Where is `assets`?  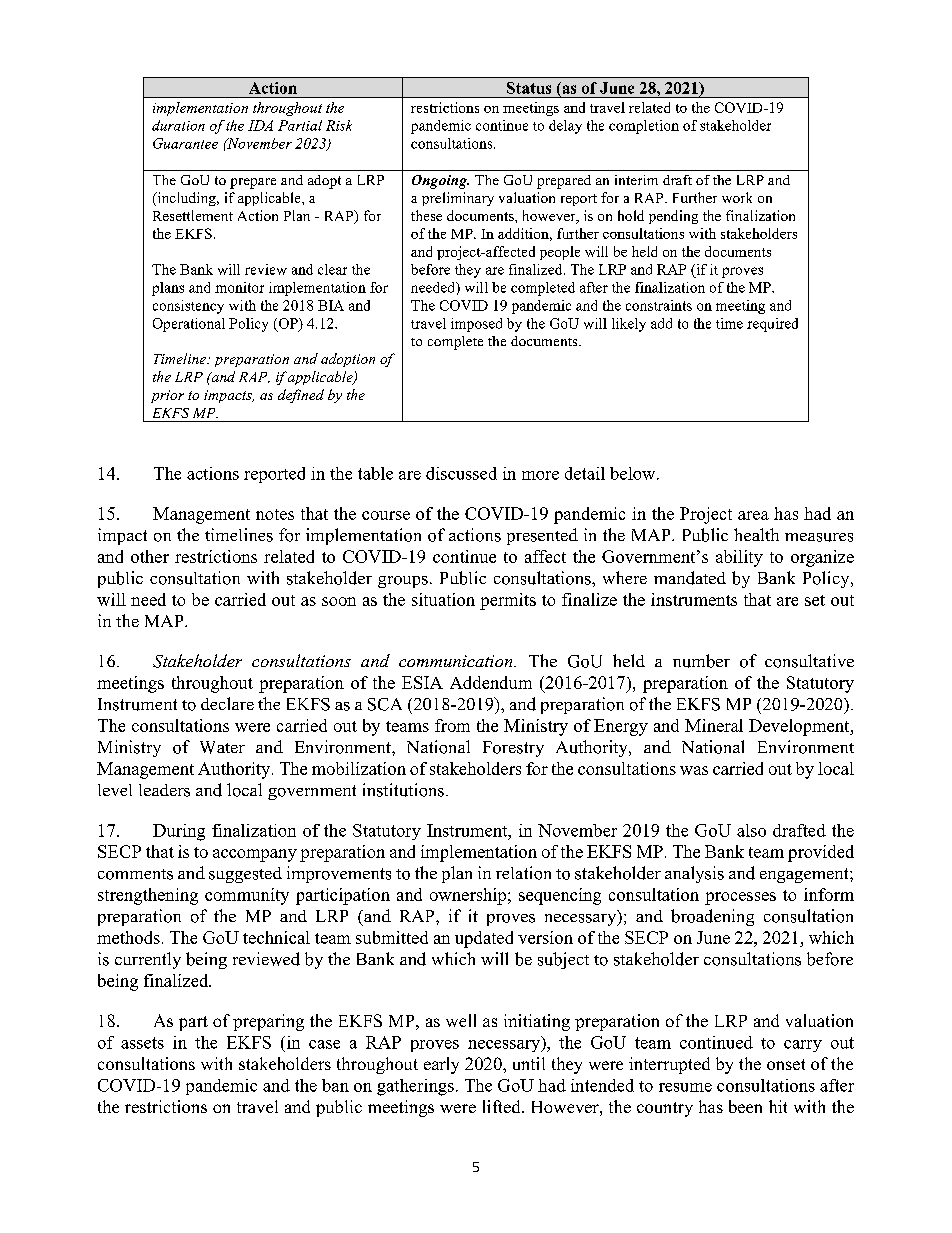
assets is located at coordinates (142, 1043).
